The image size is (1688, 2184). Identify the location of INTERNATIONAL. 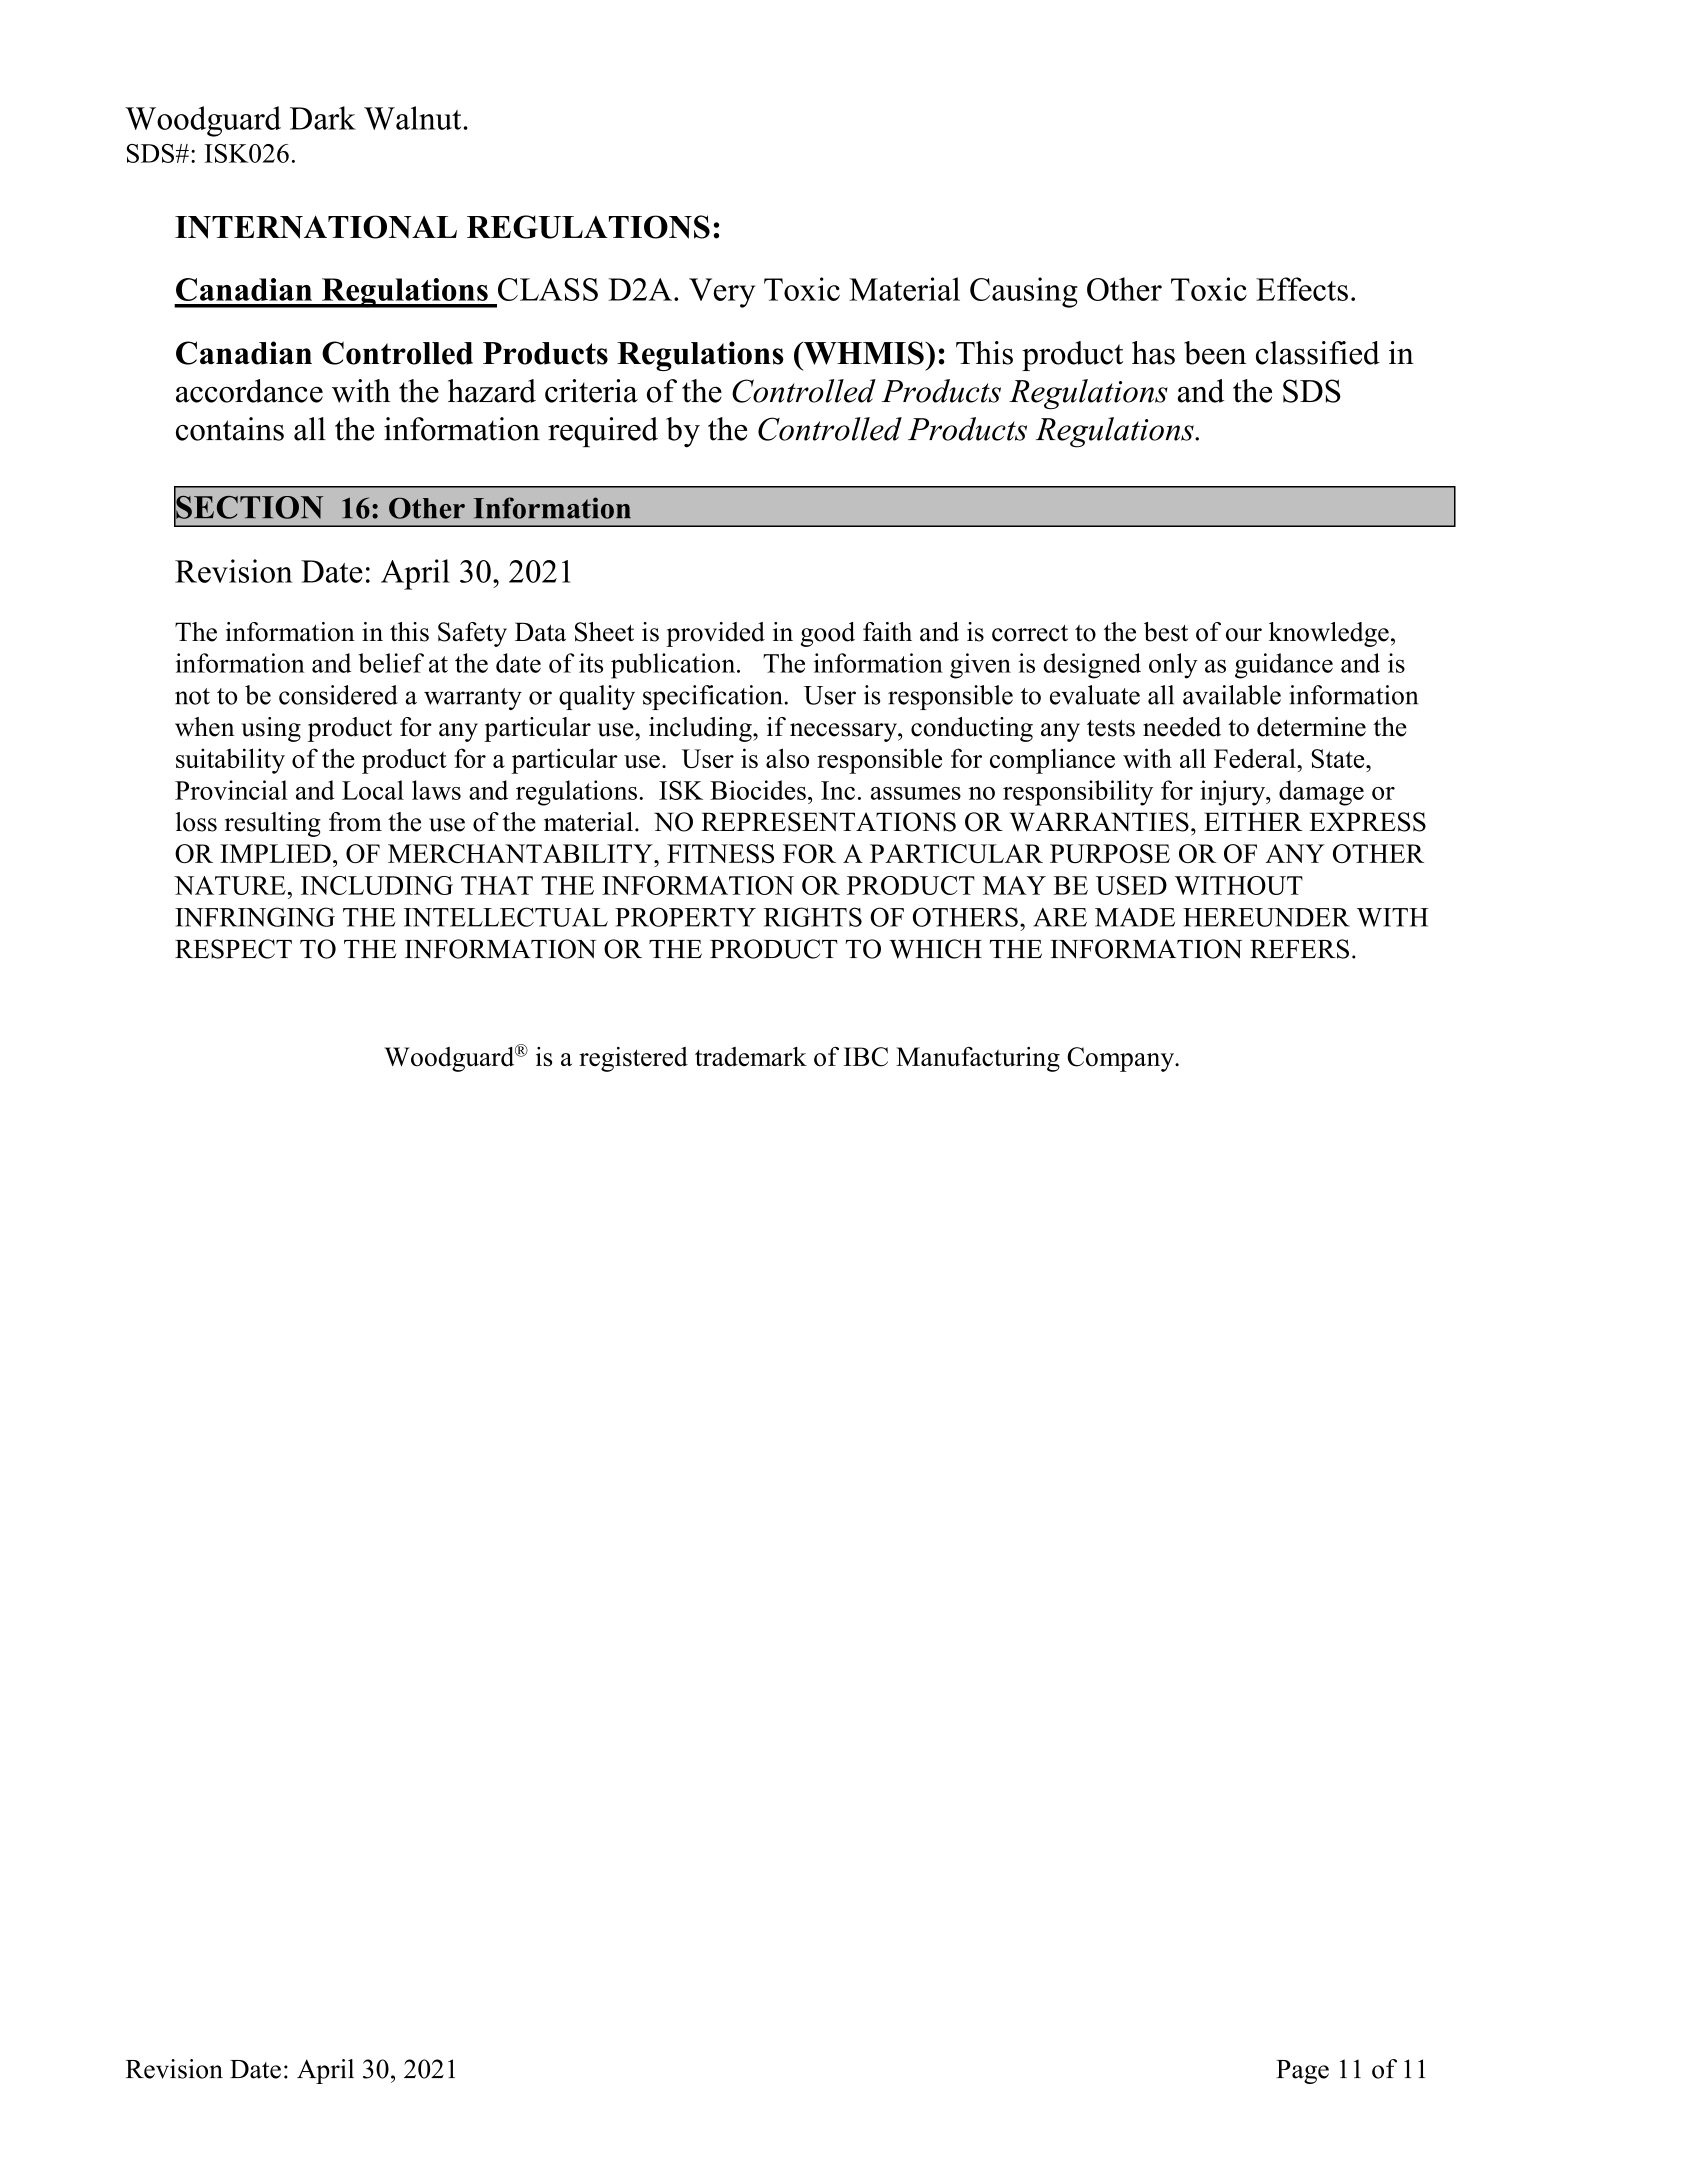
(316, 227).
